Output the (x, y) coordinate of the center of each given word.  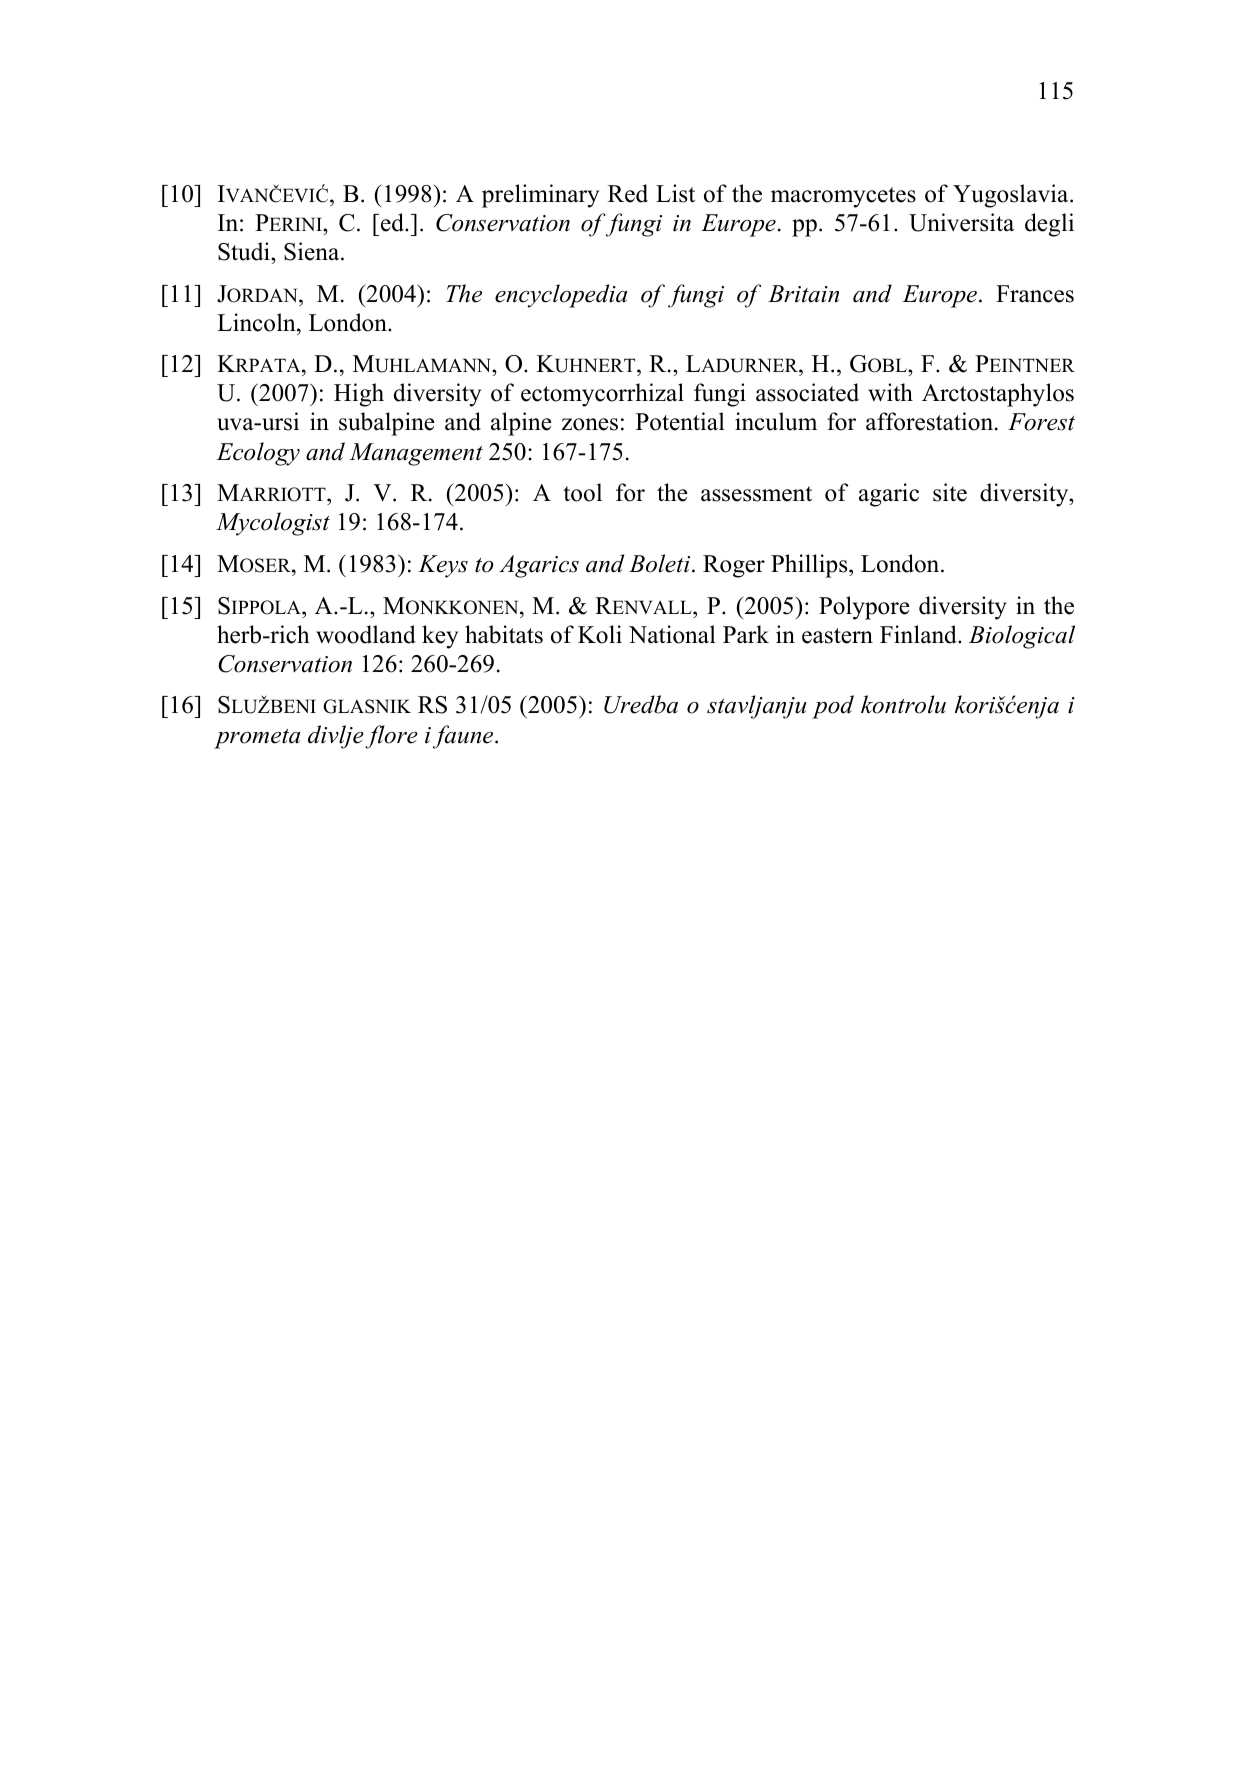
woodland (366, 634)
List (675, 193)
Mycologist (273, 524)
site (950, 492)
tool (582, 492)
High (359, 395)
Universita (961, 222)
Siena (313, 251)
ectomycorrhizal (602, 395)
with (890, 392)
